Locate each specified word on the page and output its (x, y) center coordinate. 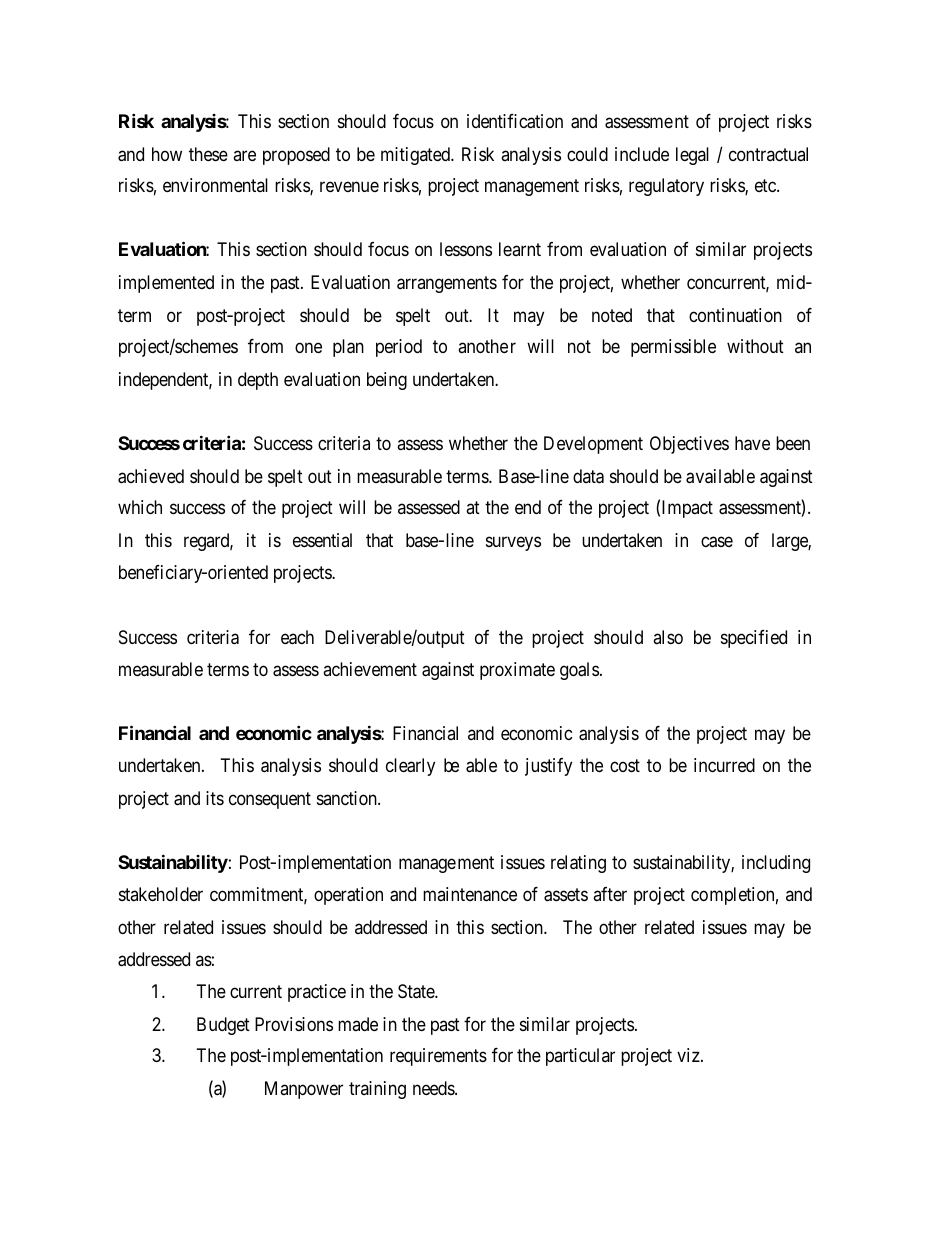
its (215, 798)
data (588, 476)
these (208, 154)
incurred (724, 765)
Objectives (689, 445)
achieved (151, 476)
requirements (438, 1057)
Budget (223, 1026)
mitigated (416, 156)
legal (692, 156)
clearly (410, 767)
